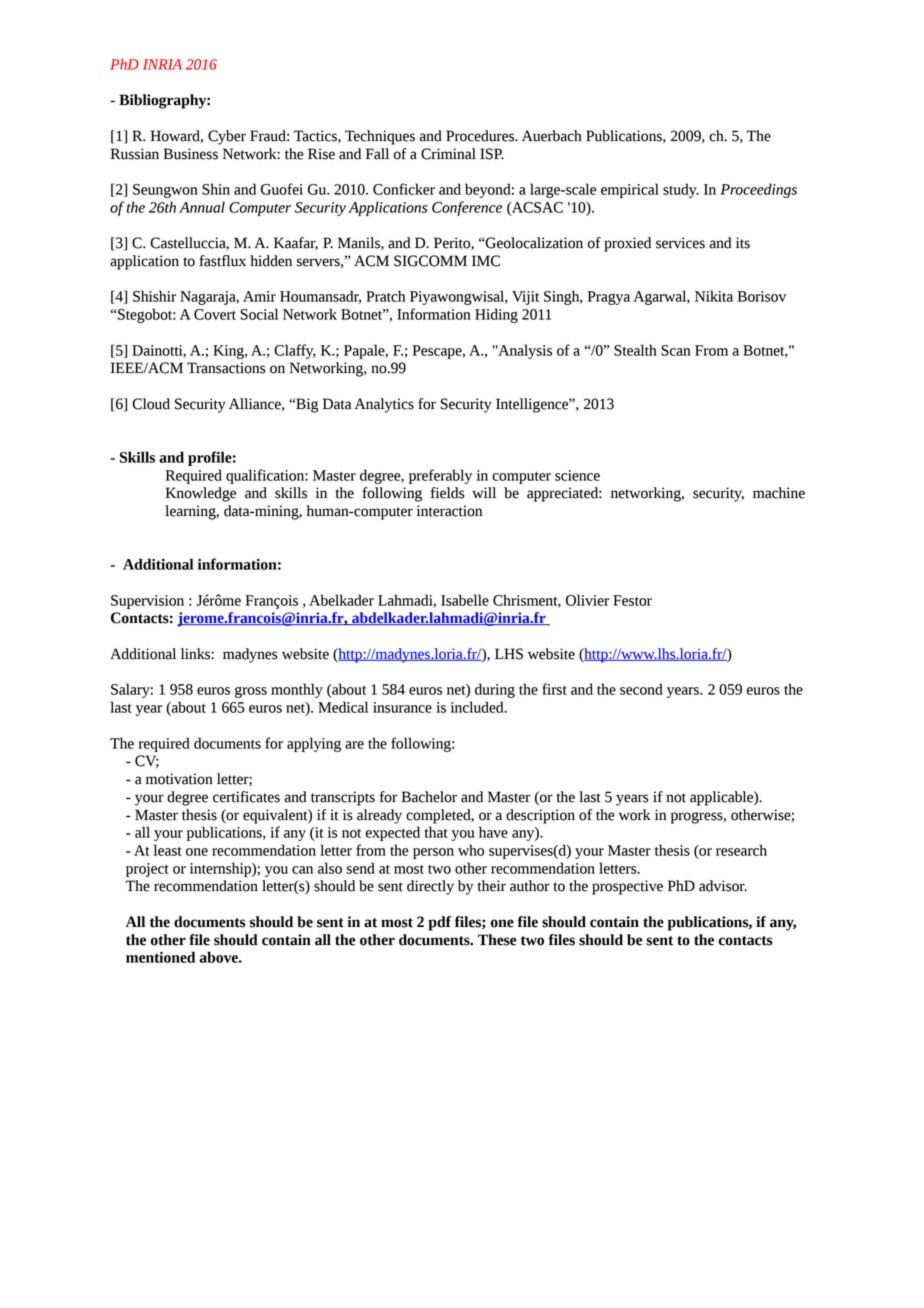 This image has width=924, height=1308. What do you see at coordinates (681, 190) in the image?
I see `study` at bounding box center [681, 190].
